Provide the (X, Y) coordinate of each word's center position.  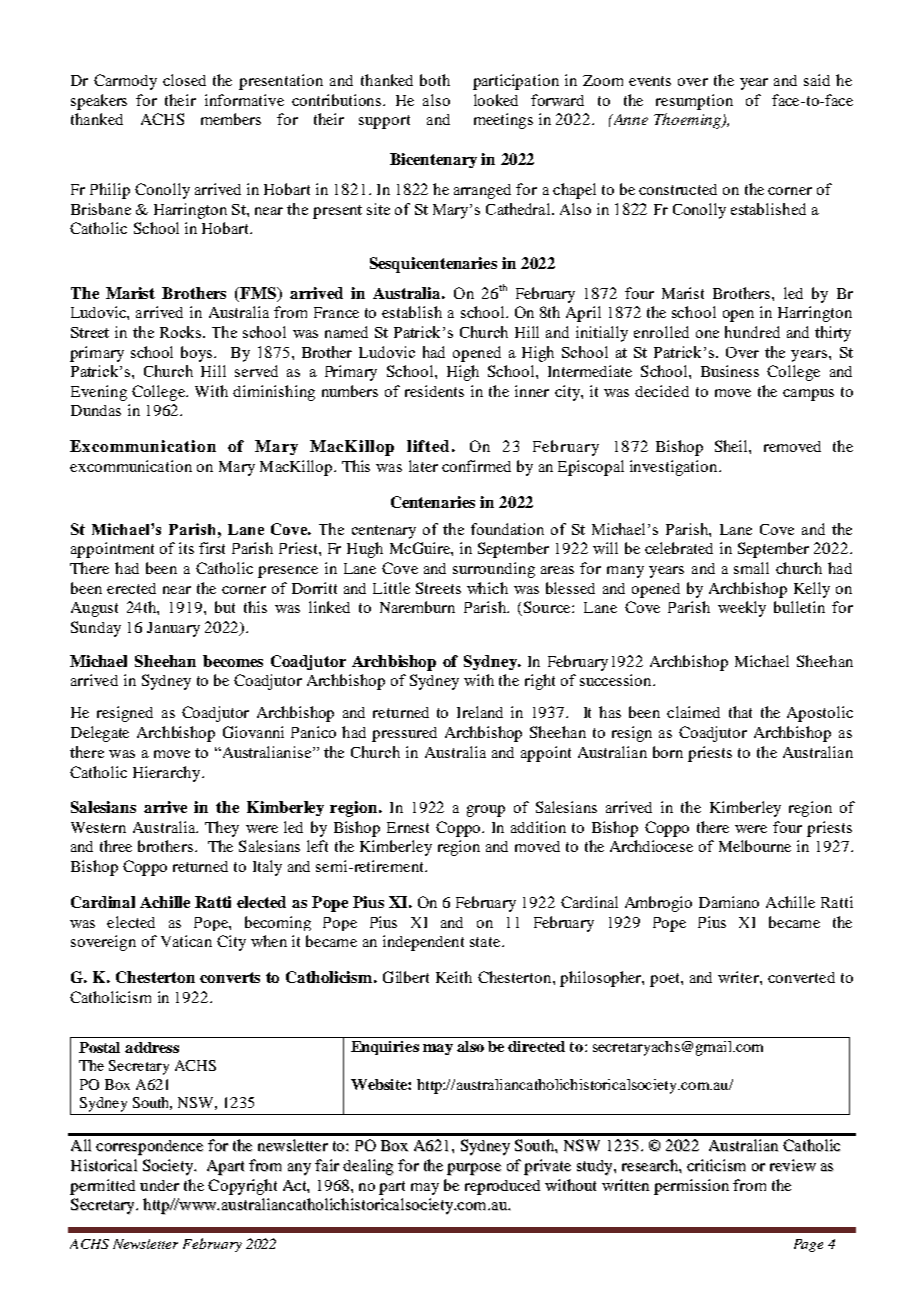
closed (184, 80)
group (486, 811)
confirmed (476, 466)
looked (496, 100)
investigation (675, 468)
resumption (694, 102)
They (222, 829)
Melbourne (755, 846)
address (152, 1047)
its (186, 548)
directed (536, 1046)
